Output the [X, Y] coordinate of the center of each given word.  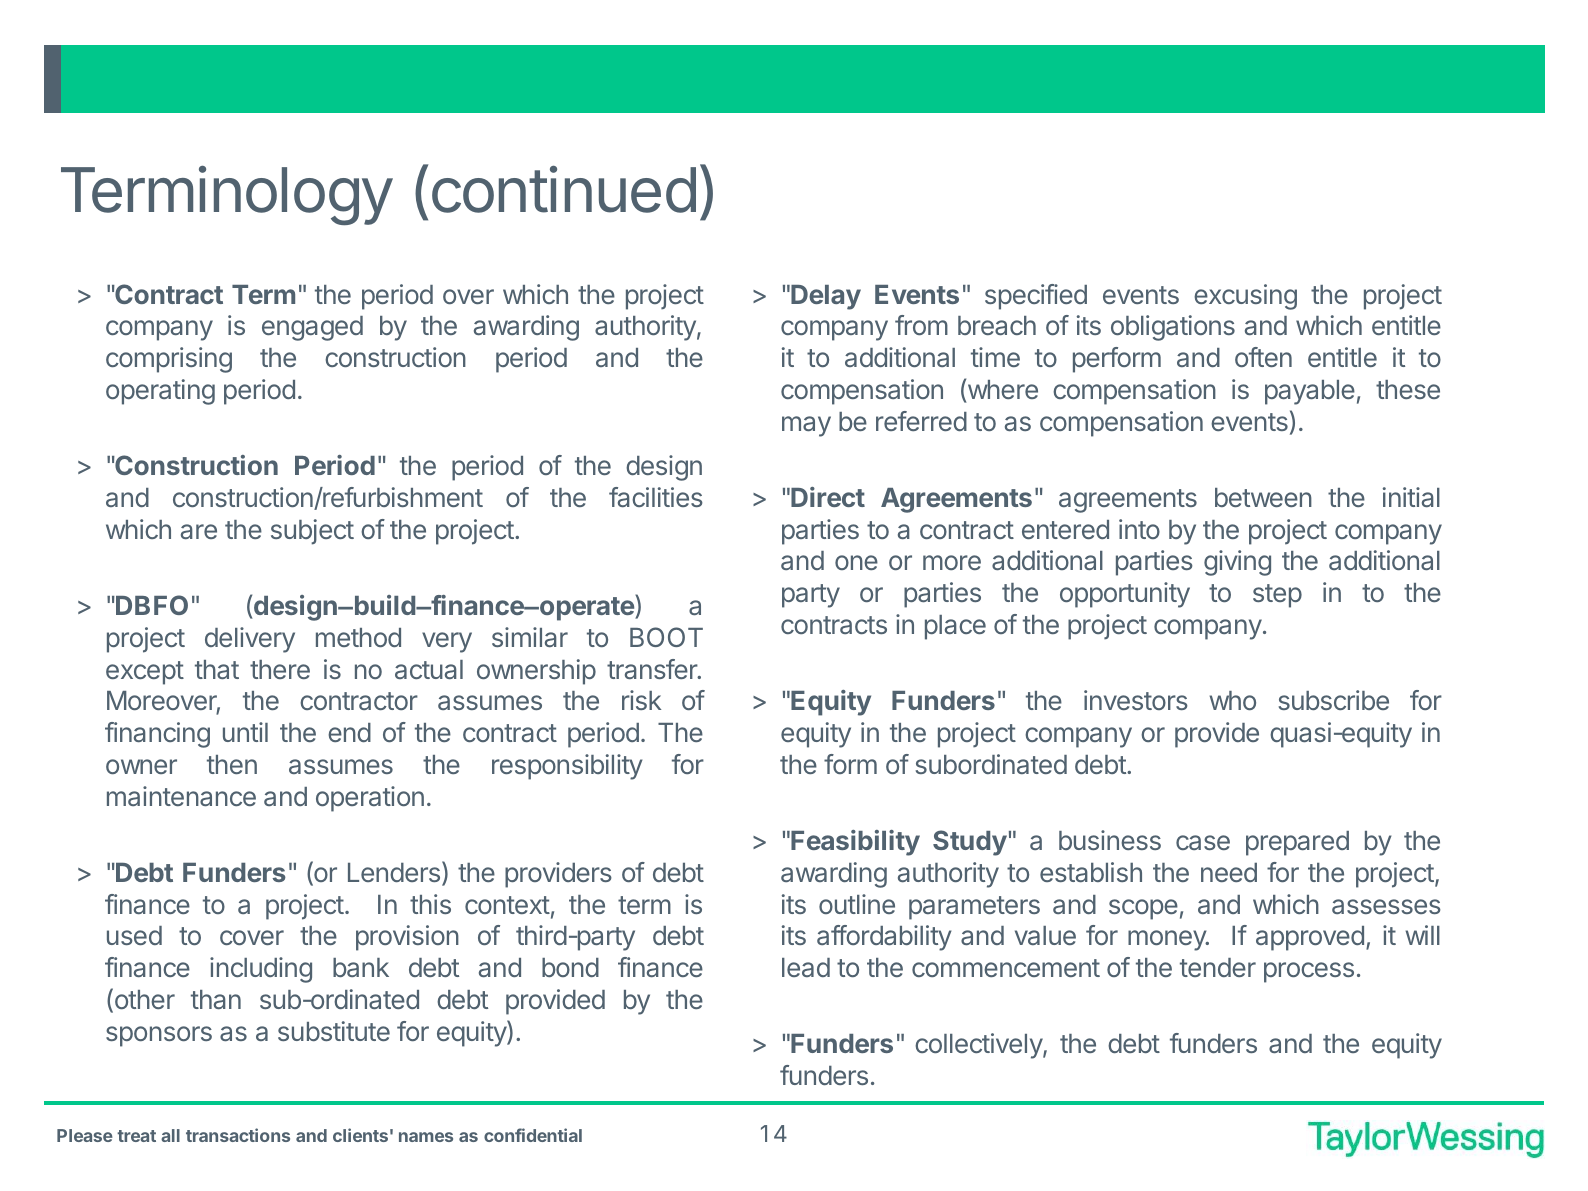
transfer [653, 669]
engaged [312, 328]
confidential [533, 1135]
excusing [1245, 297]
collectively [979, 1046]
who [1232, 700]
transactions [238, 1135]
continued [564, 189]
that [217, 669]
